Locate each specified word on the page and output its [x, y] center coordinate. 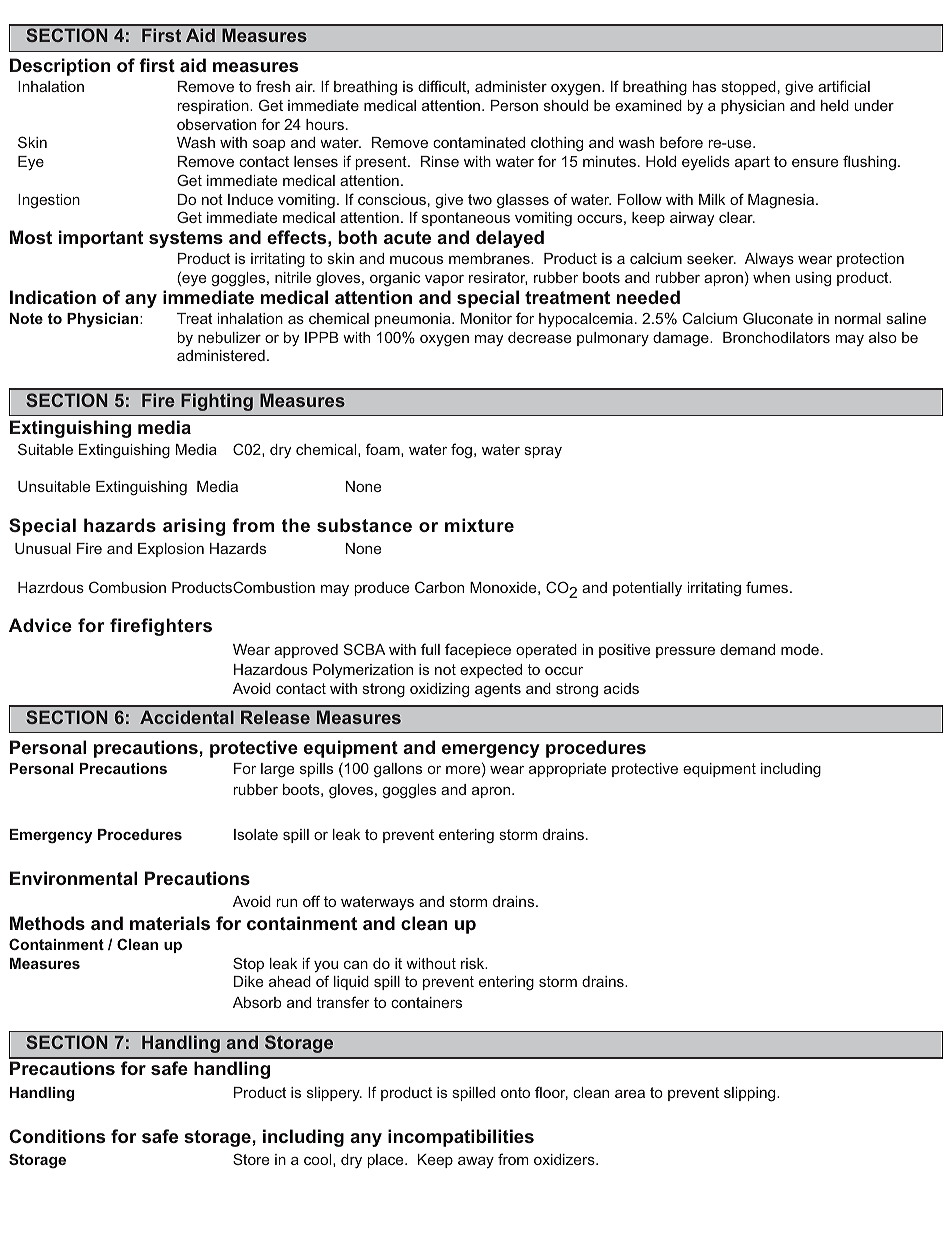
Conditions [57, 1136]
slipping [751, 1094]
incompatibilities [461, 1138]
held [835, 105]
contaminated [479, 142]
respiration [214, 107]
